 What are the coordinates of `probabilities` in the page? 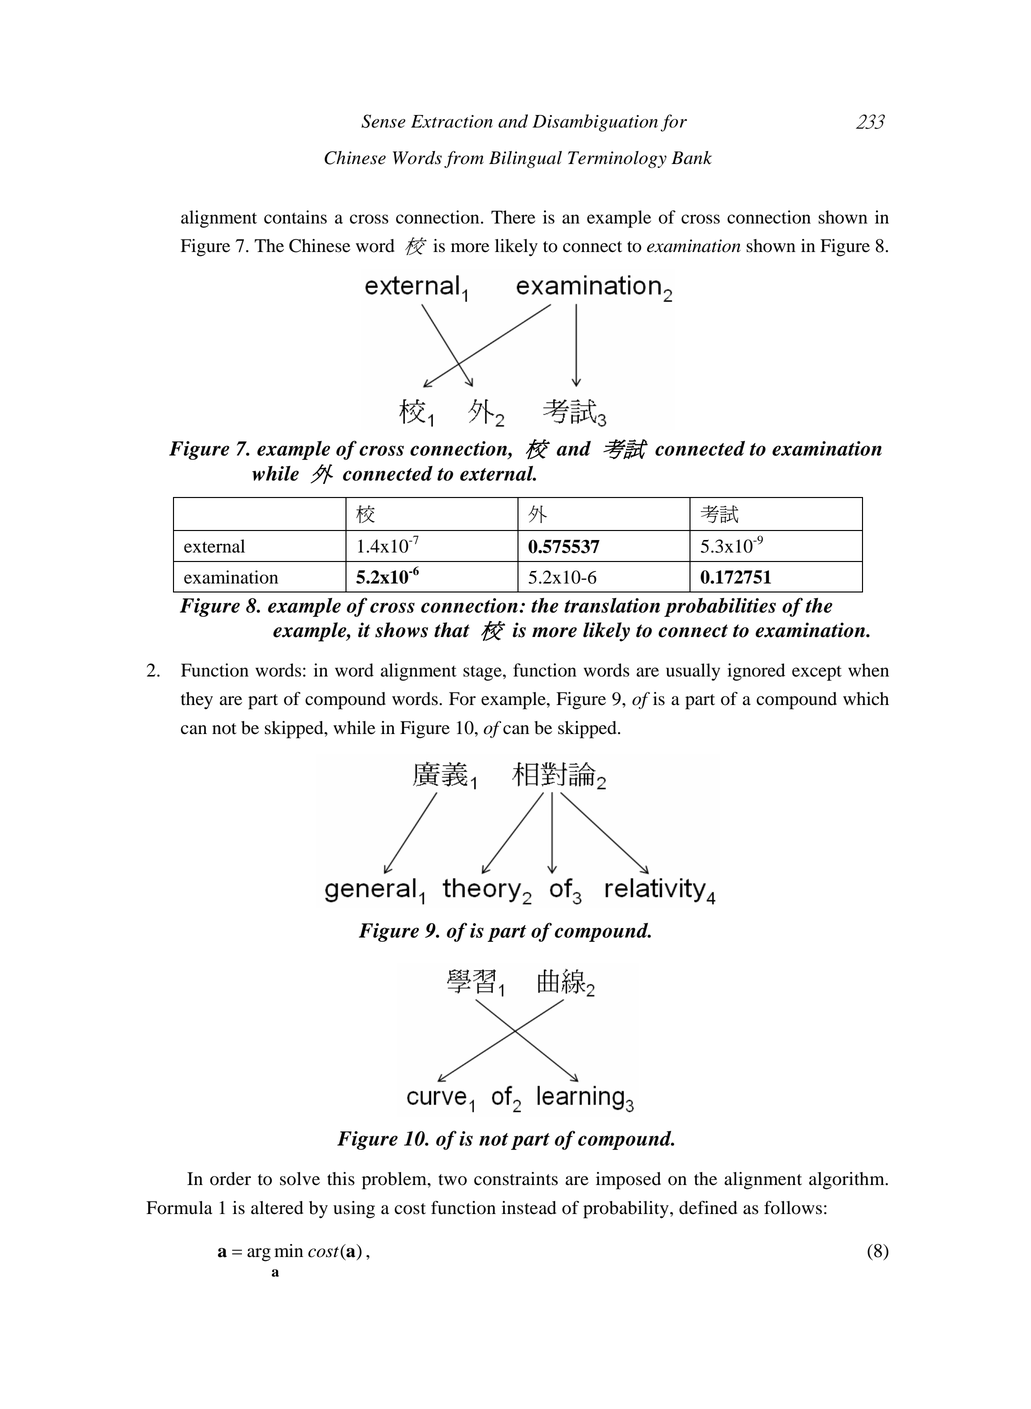 It's located at (720, 607).
